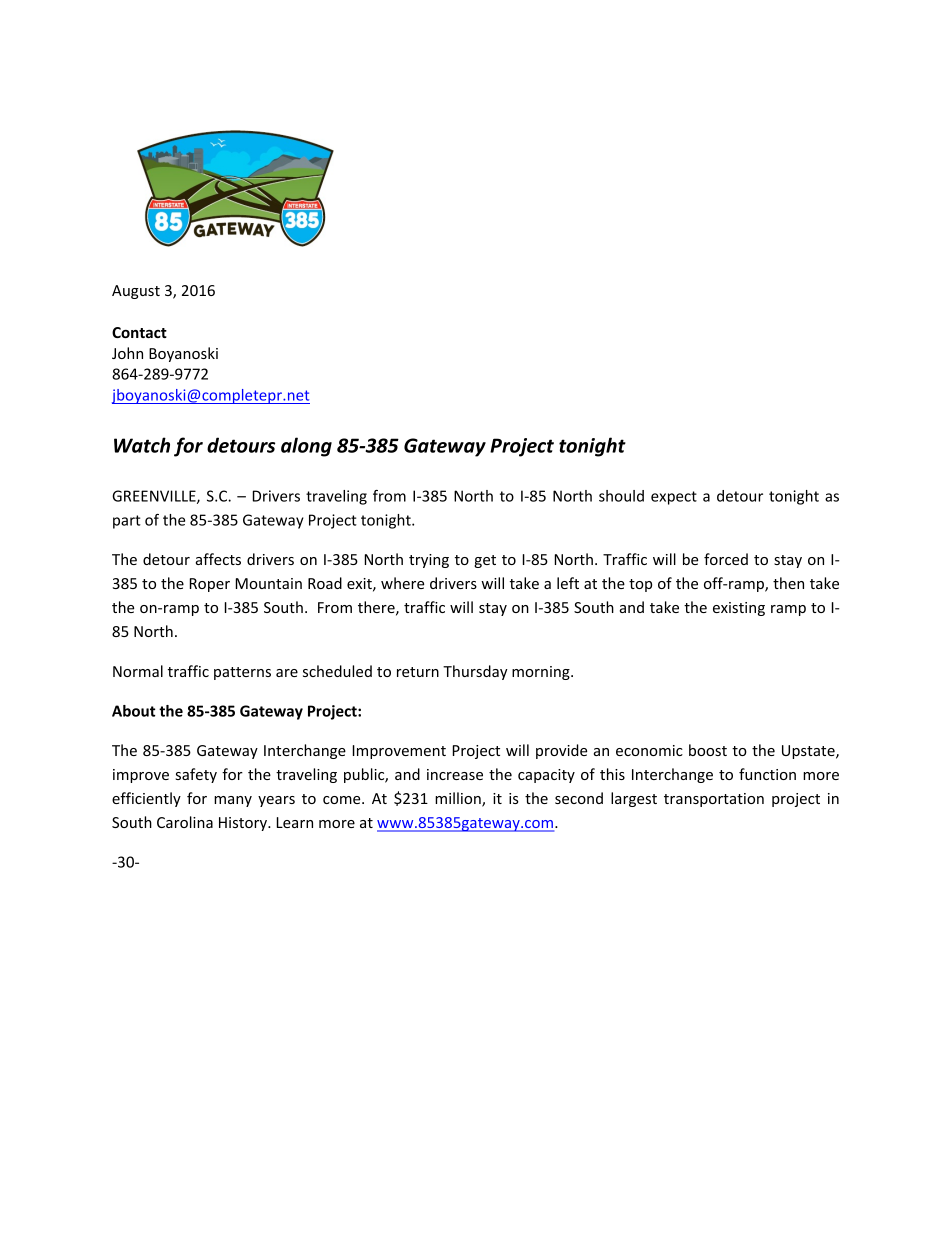 This screenshot has width=952, height=1233. What do you see at coordinates (674, 498) in the screenshot?
I see `expect` at bounding box center [674, 498].
